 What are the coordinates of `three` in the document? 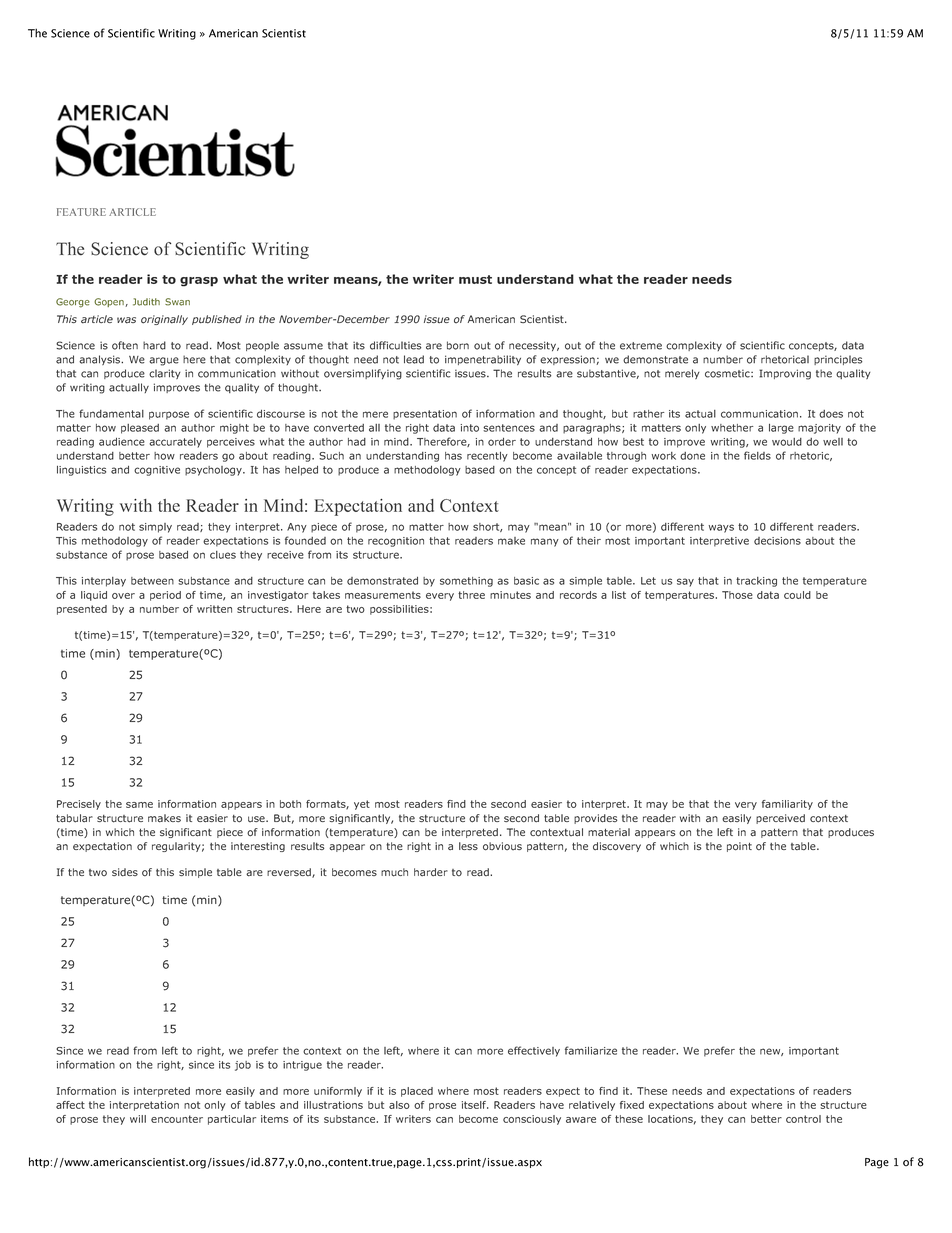 It's located at (471, 595).
